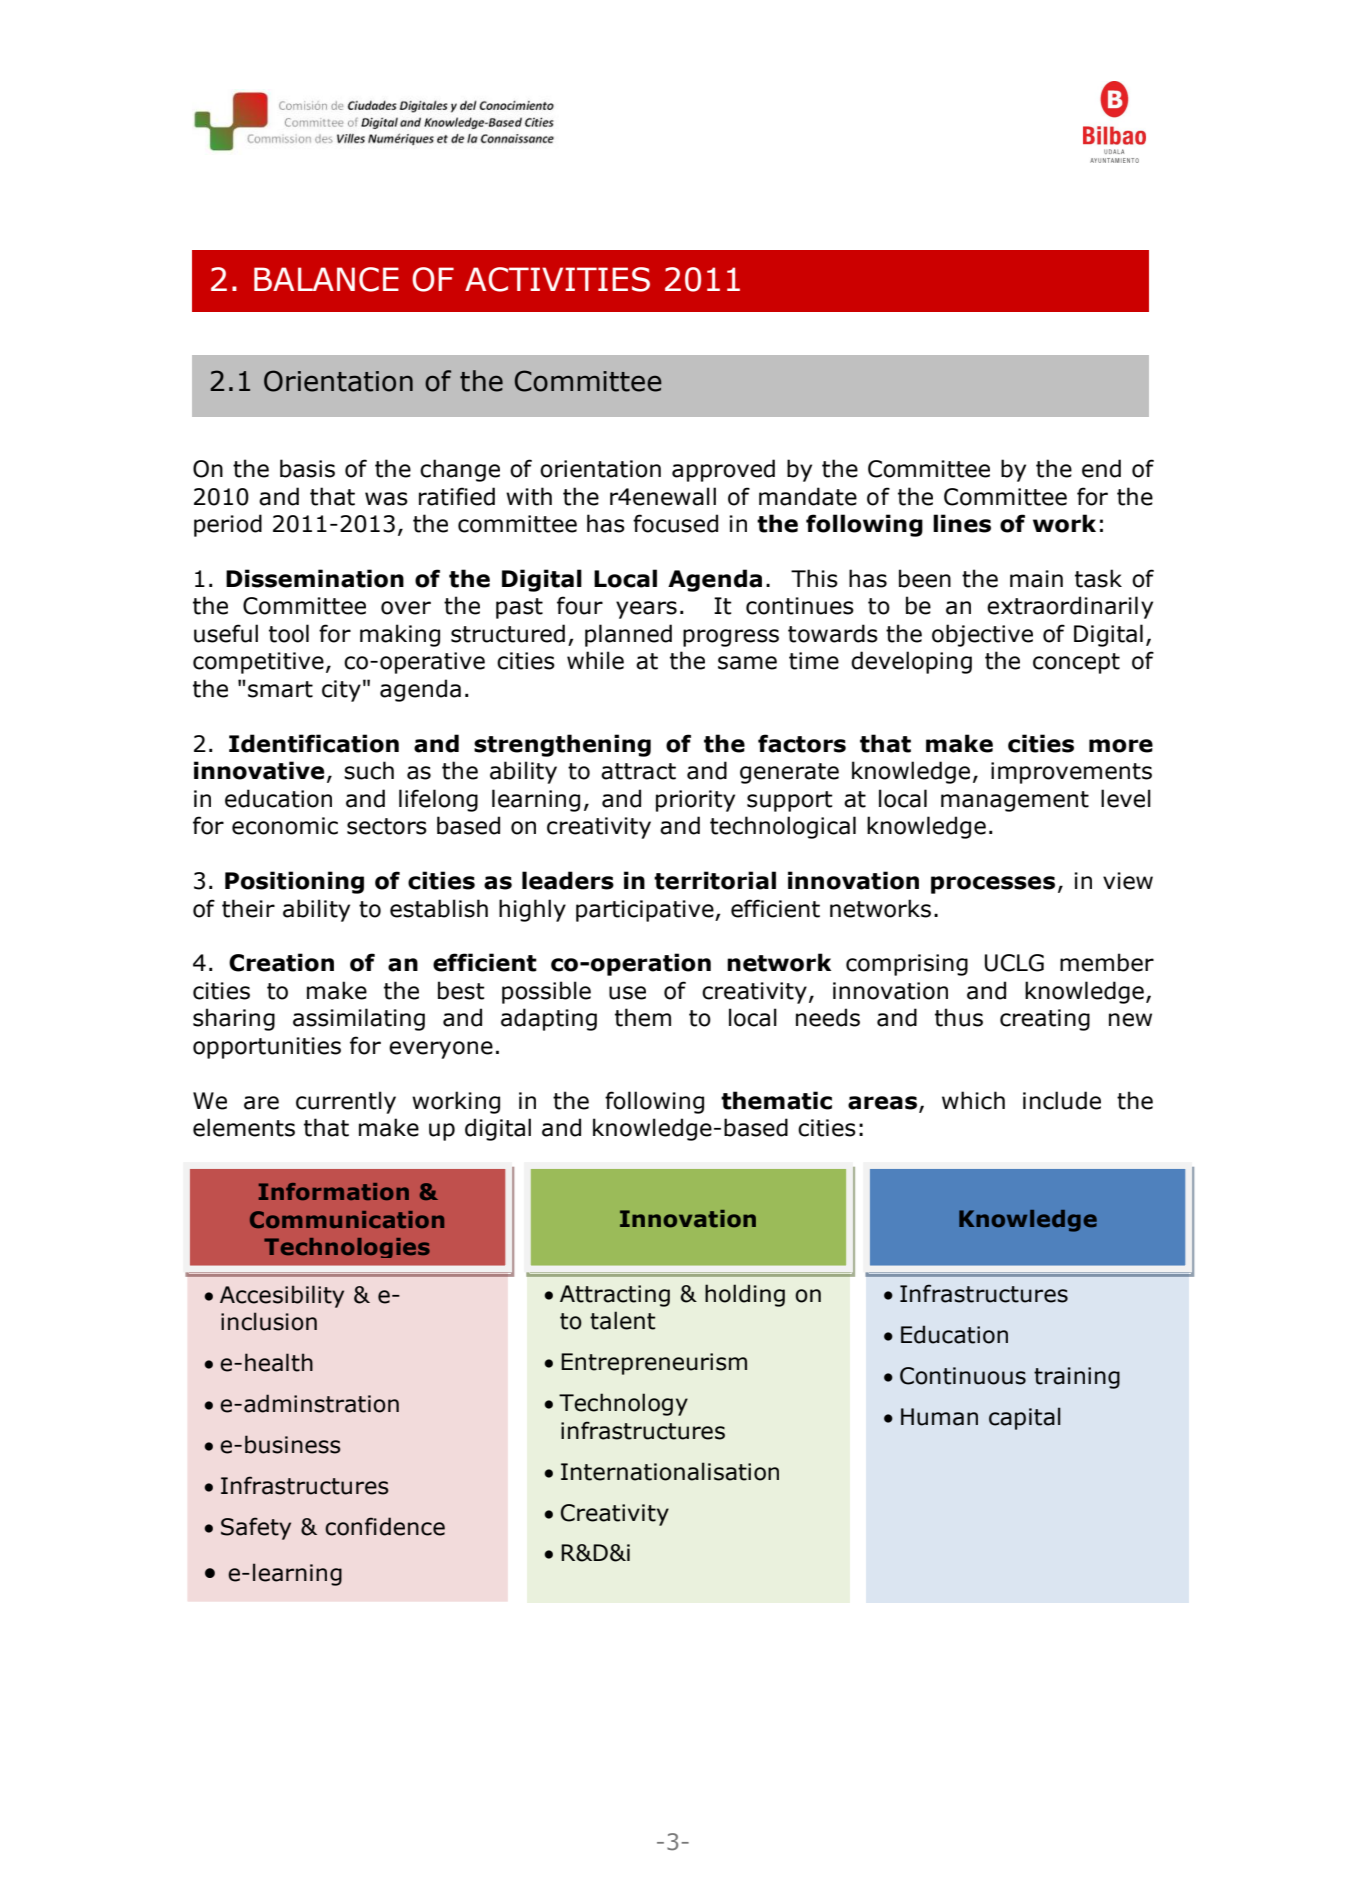  I want to click on holding, so click(745, 1295).
